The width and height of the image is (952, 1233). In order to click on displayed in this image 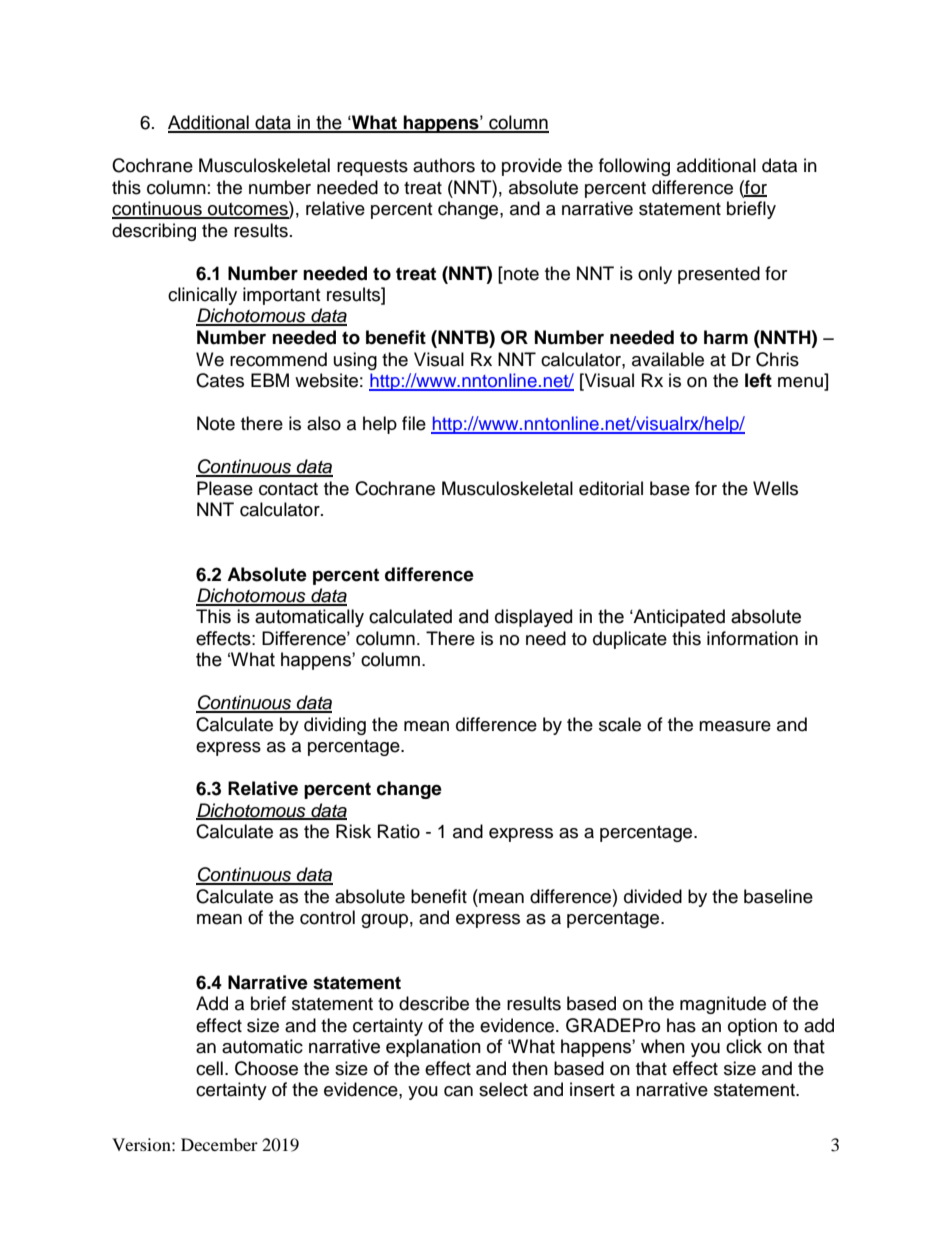, I will do `click(533, 618)`.
